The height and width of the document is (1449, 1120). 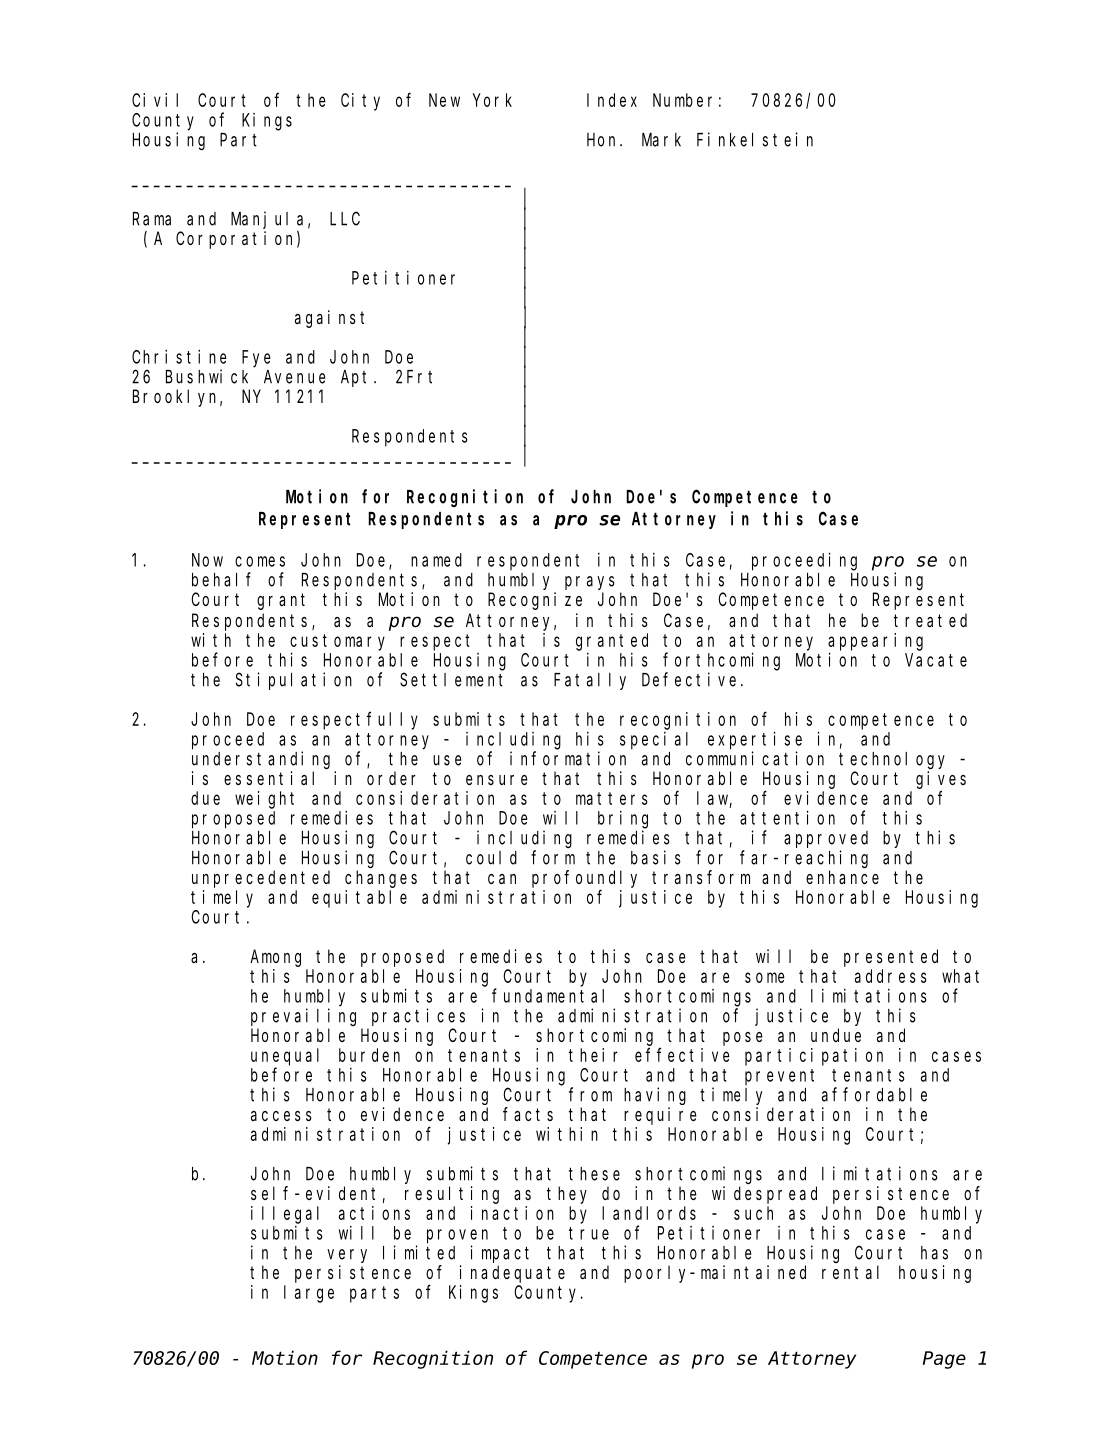 I want to click on inadequate, so click(x=512, y=1274).
